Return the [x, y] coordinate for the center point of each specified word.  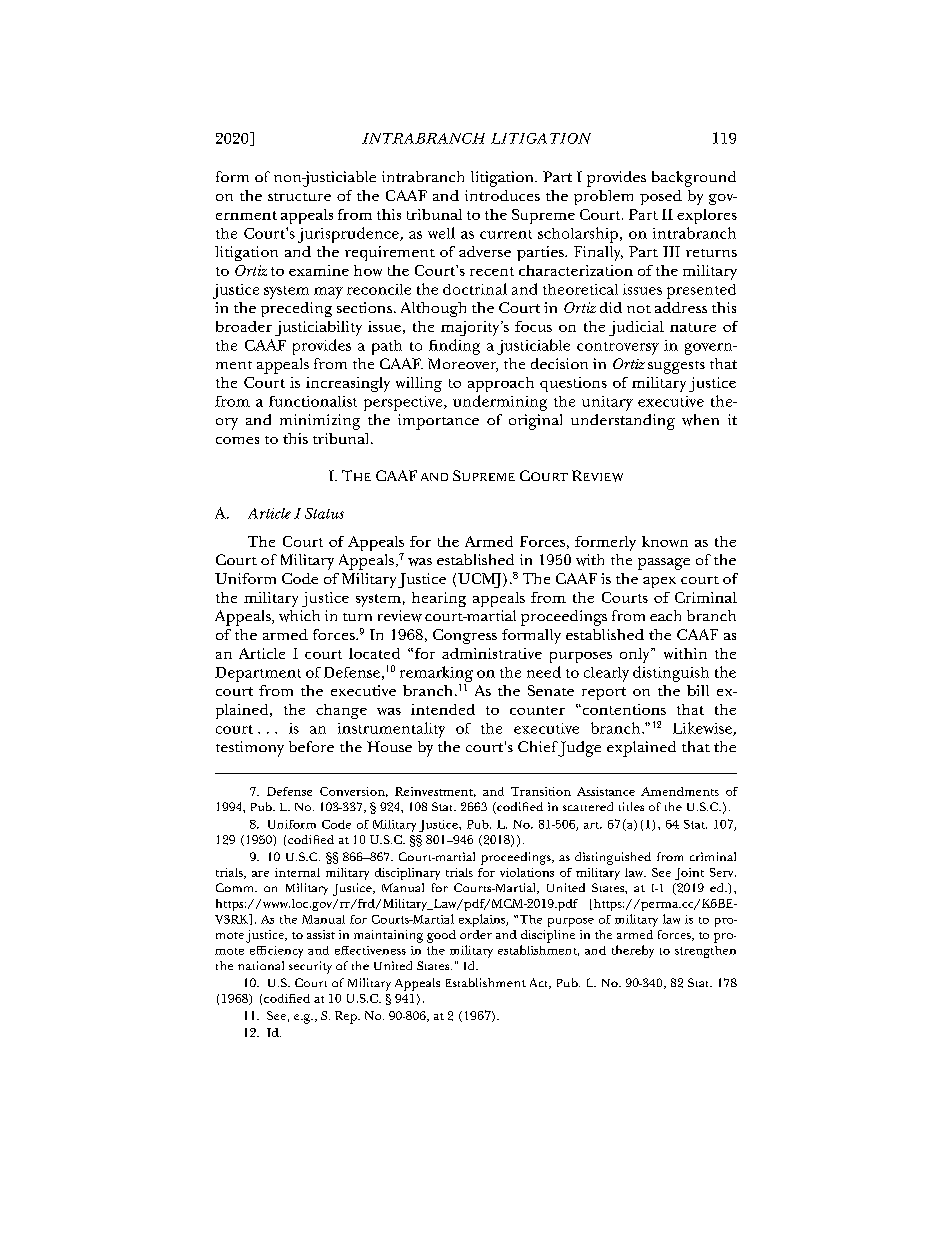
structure [299, 197]
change [341, 711]
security [310, 967]
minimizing [320, 422]
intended [443, 709]
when [700, 420]
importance [438, 422]
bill [698, 690]
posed [661, 197]
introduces [502, 195]
